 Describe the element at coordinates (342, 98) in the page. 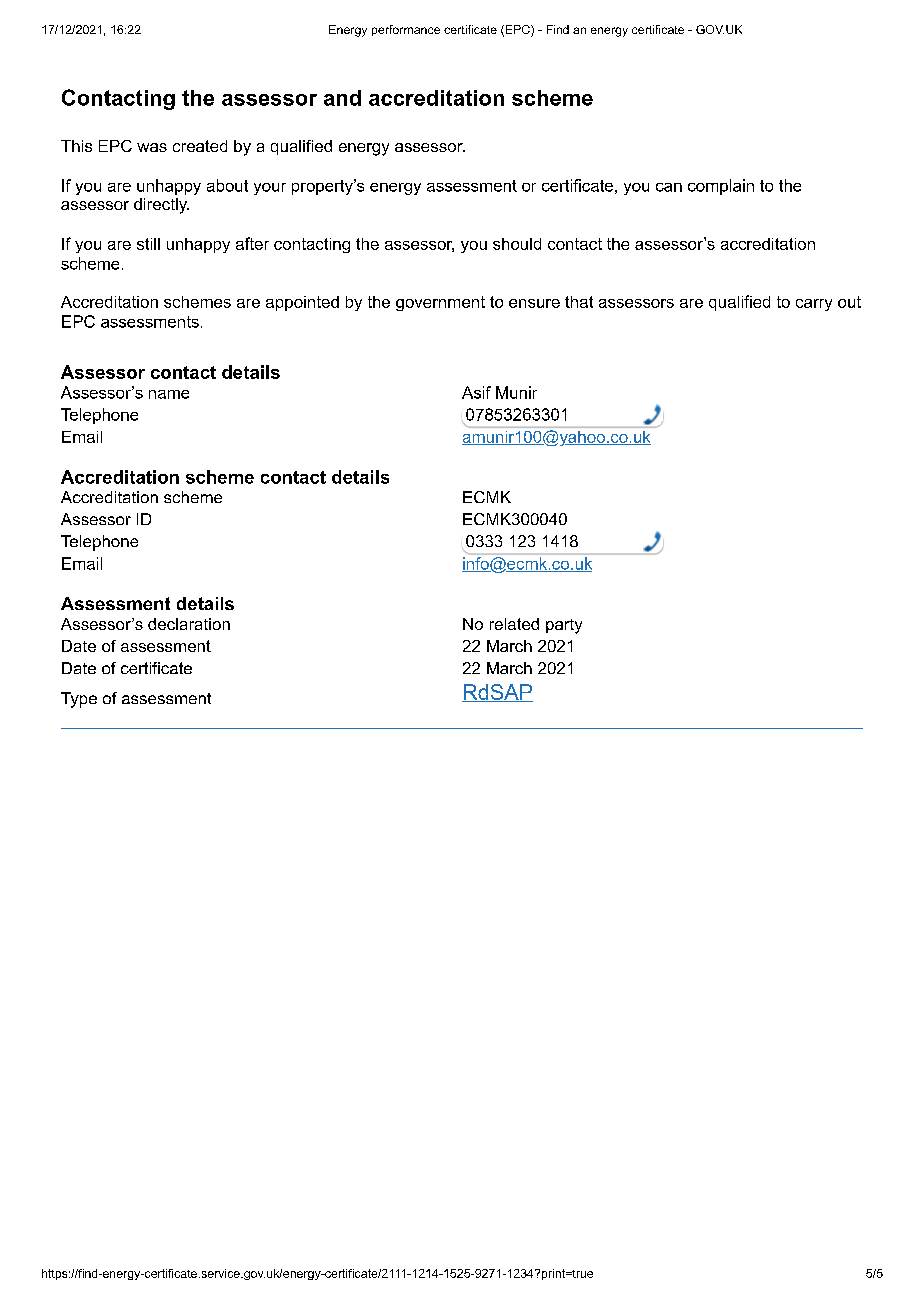

I see `and` at that location.
